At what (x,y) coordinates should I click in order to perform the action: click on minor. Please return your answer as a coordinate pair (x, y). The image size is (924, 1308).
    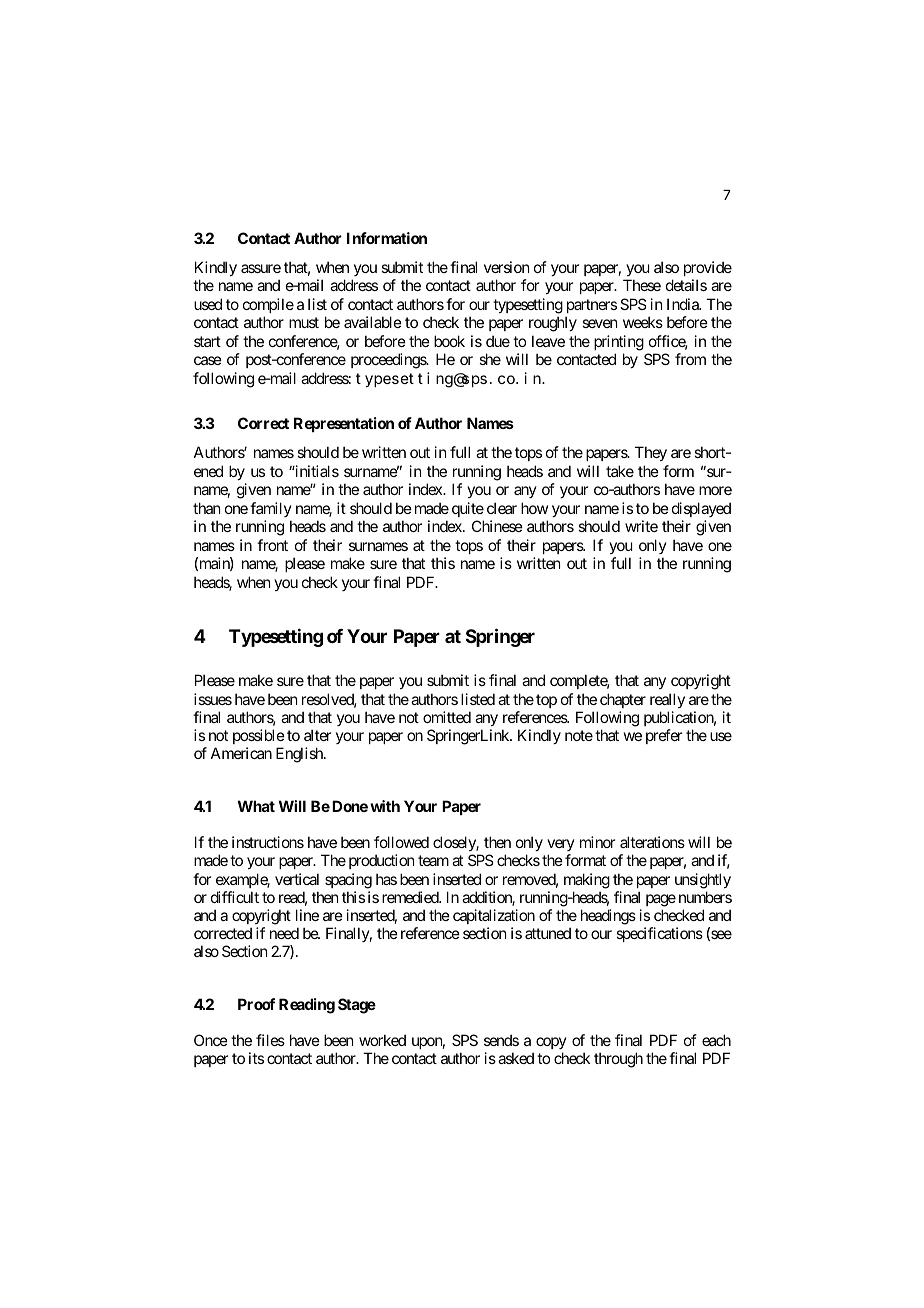
    Looking at the image, I should click on (597, 842).
